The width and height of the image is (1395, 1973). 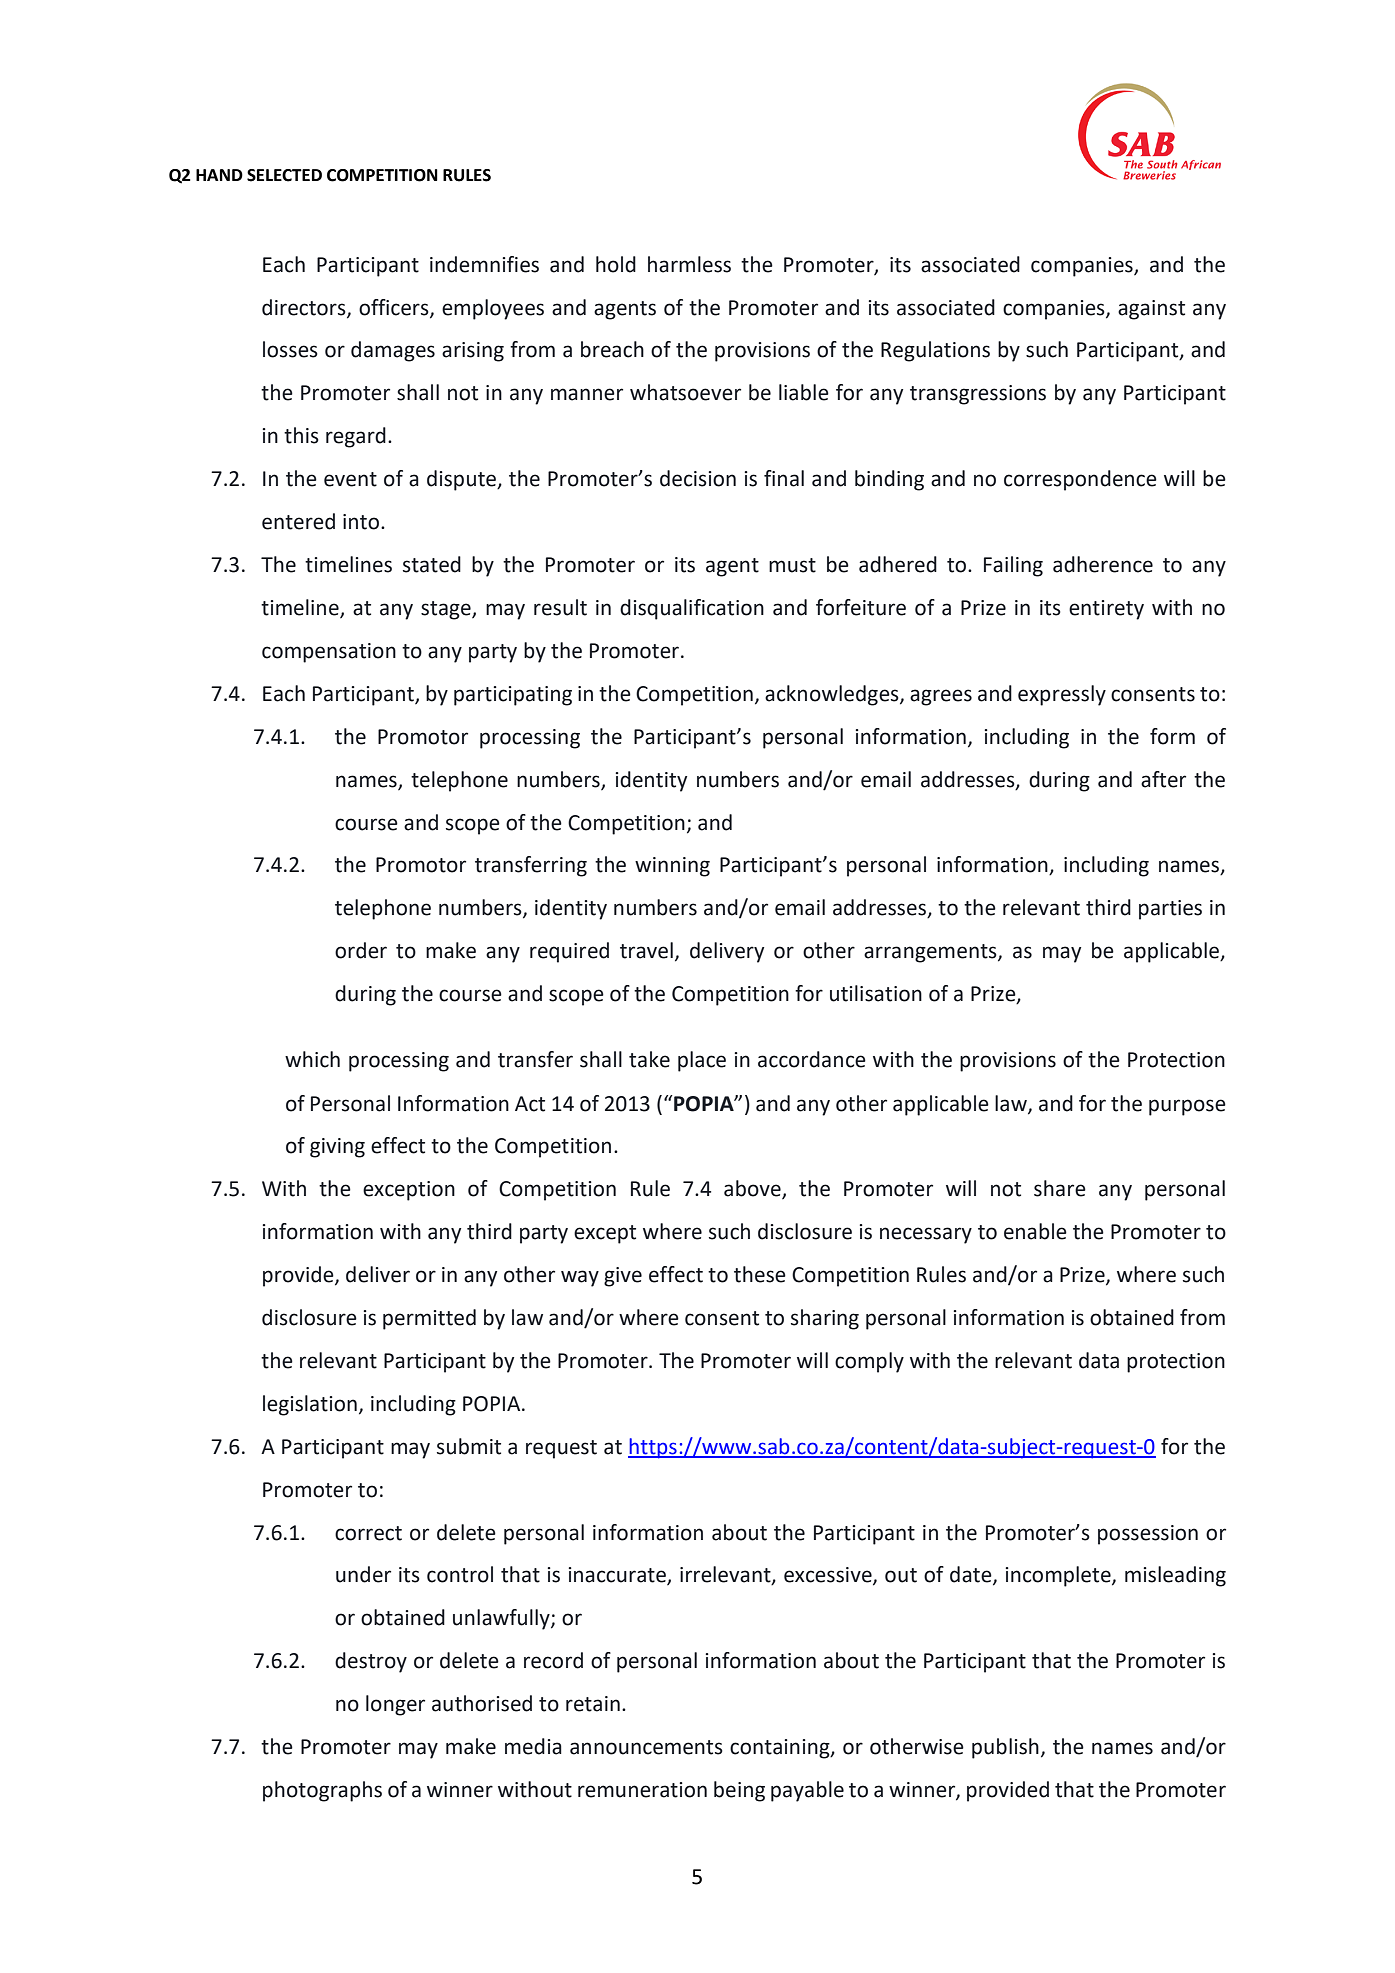 I want to click on expressly, so click(x=1062, y=695).
